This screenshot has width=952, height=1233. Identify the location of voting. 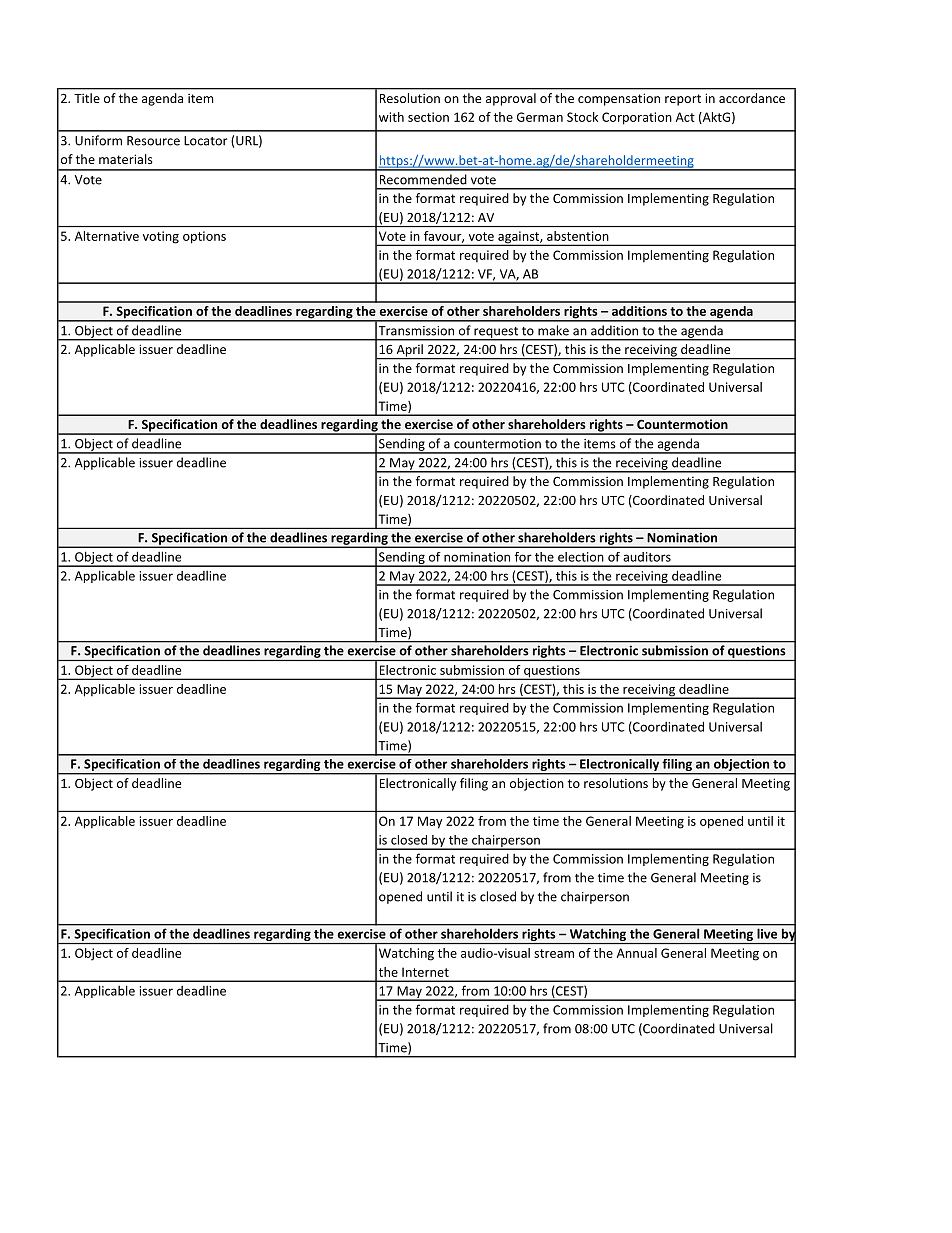
(161, 237).
